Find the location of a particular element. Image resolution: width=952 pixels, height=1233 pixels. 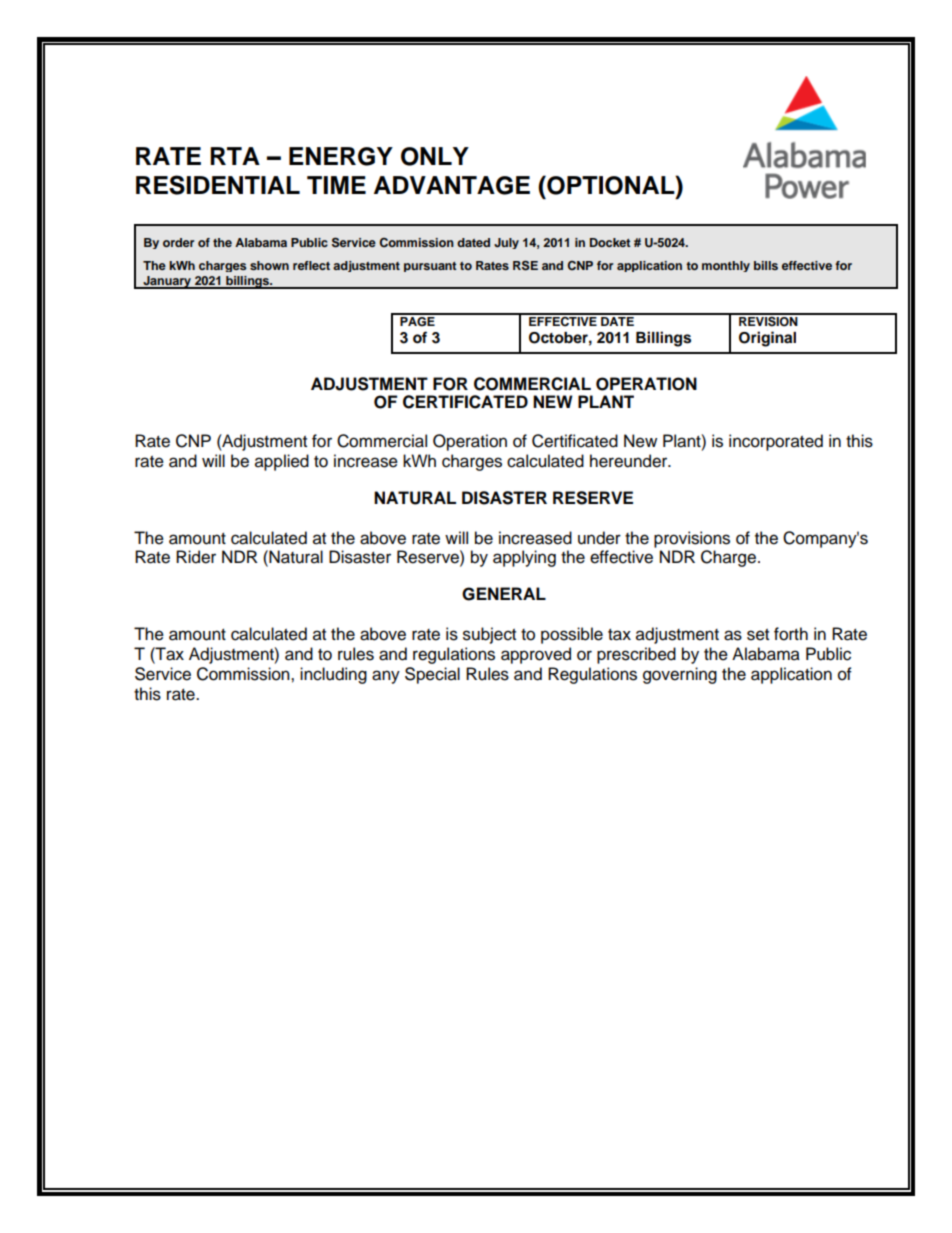

provisions is located at coordinates (692, 539).
